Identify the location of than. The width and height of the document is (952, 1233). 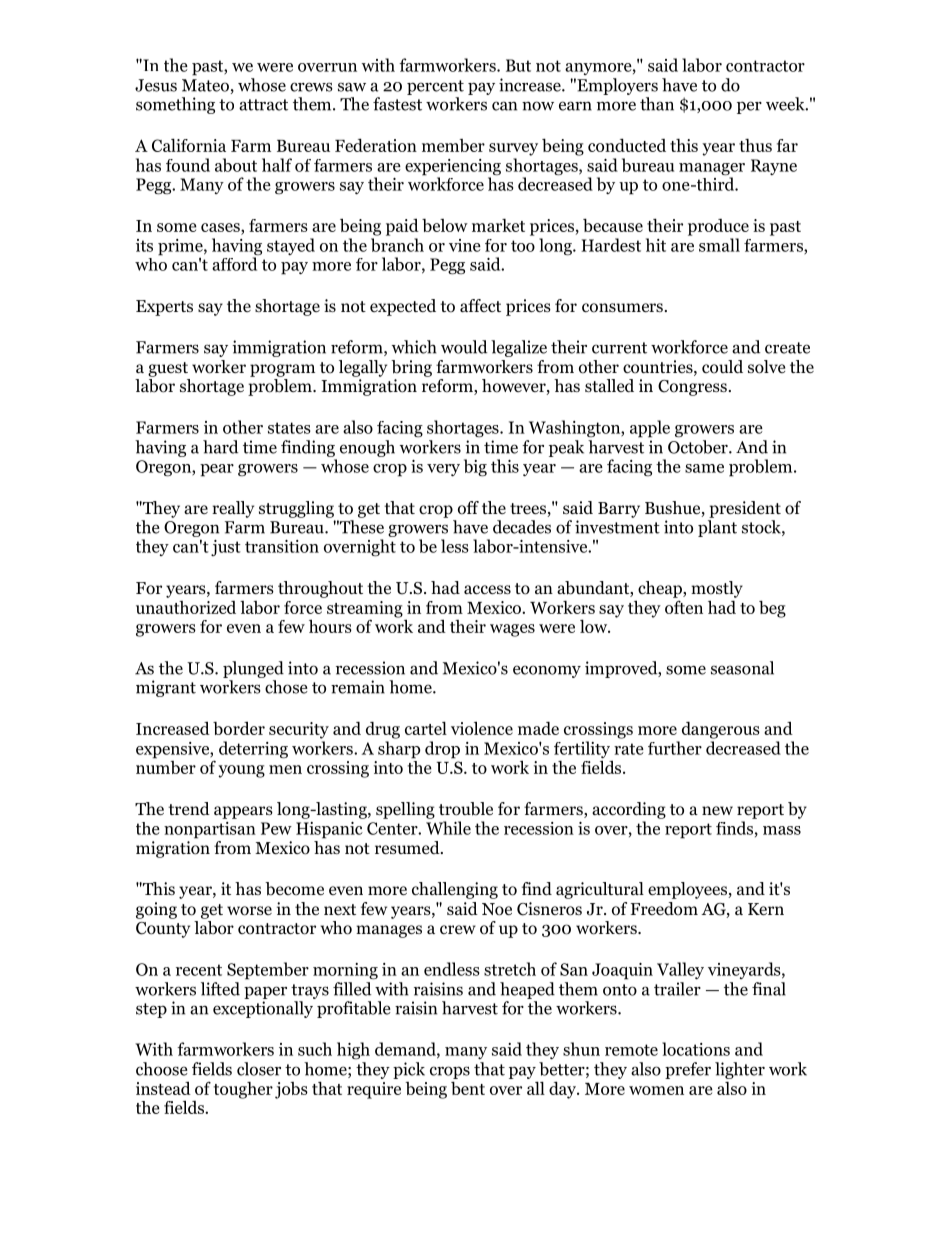
(657, 104).
